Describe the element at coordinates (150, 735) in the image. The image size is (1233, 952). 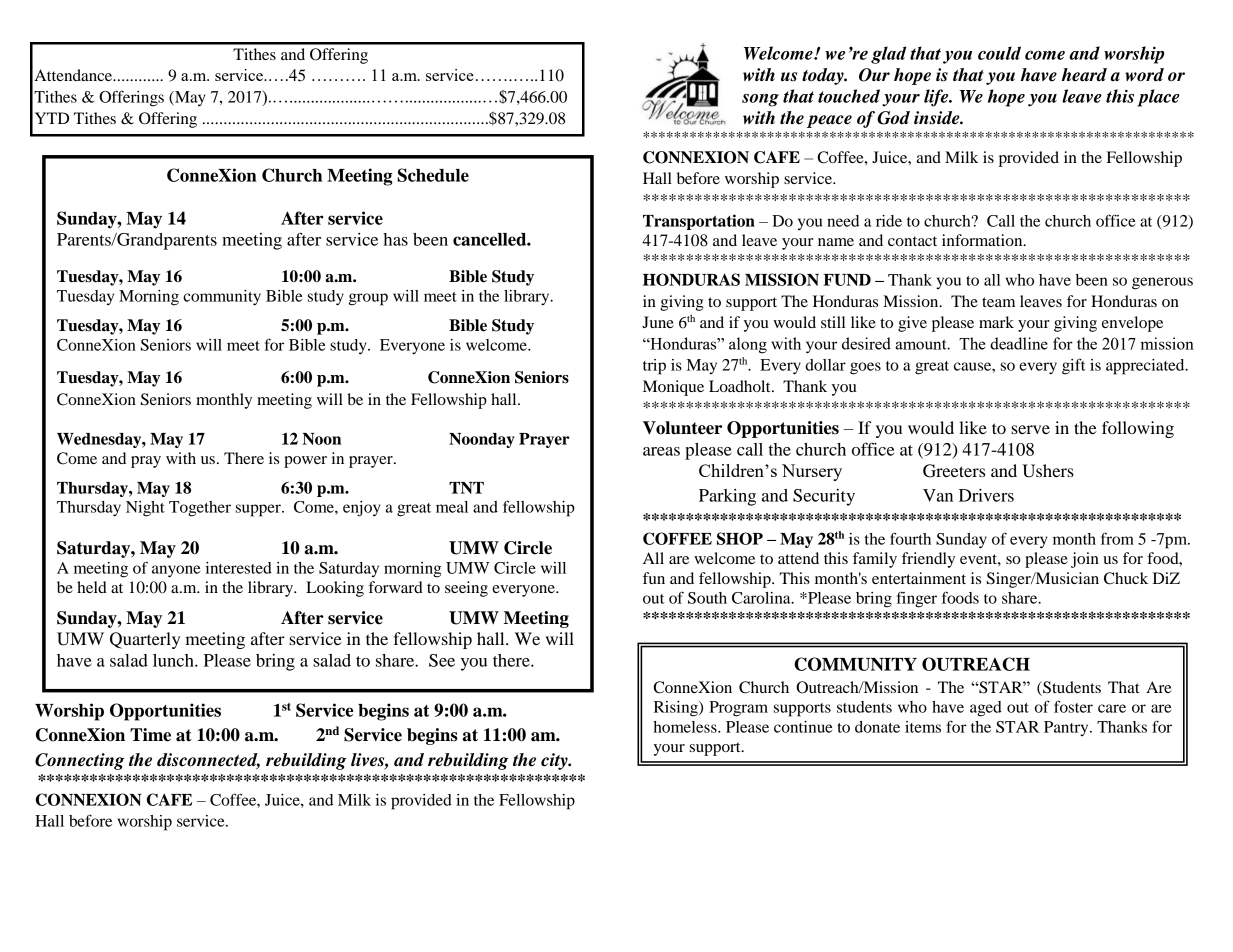
I see `Time` at that location.
